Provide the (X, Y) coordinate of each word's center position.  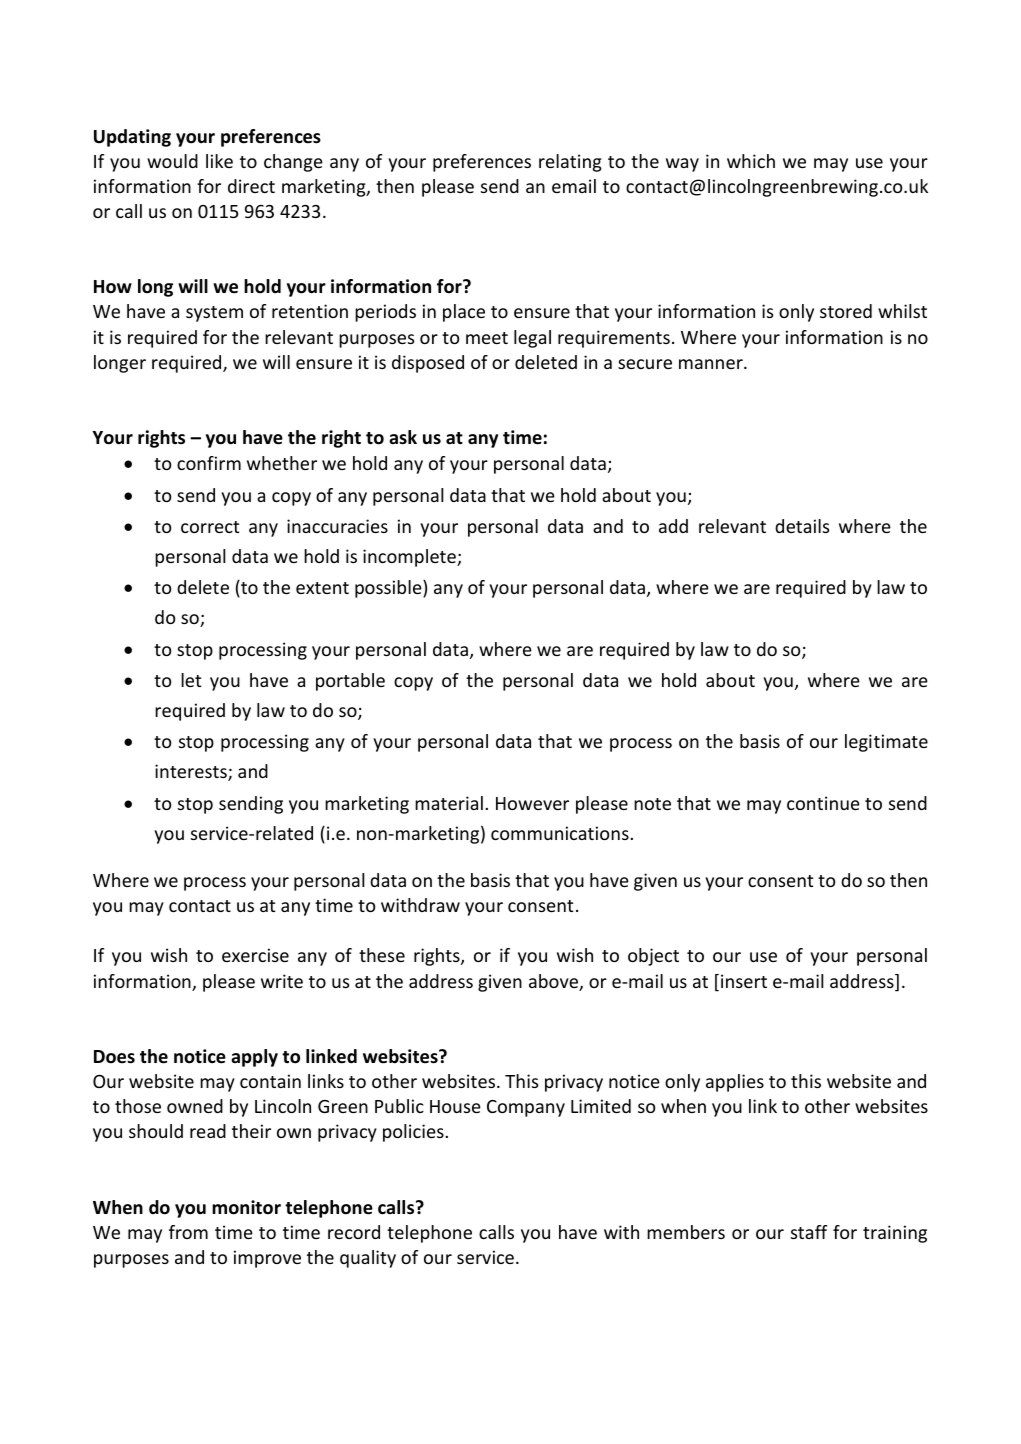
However (532, 803)
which (751, 161)
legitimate (886, 743)
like (219, 161)
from (188, 1232)
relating (570, 163)
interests (192, 772)
